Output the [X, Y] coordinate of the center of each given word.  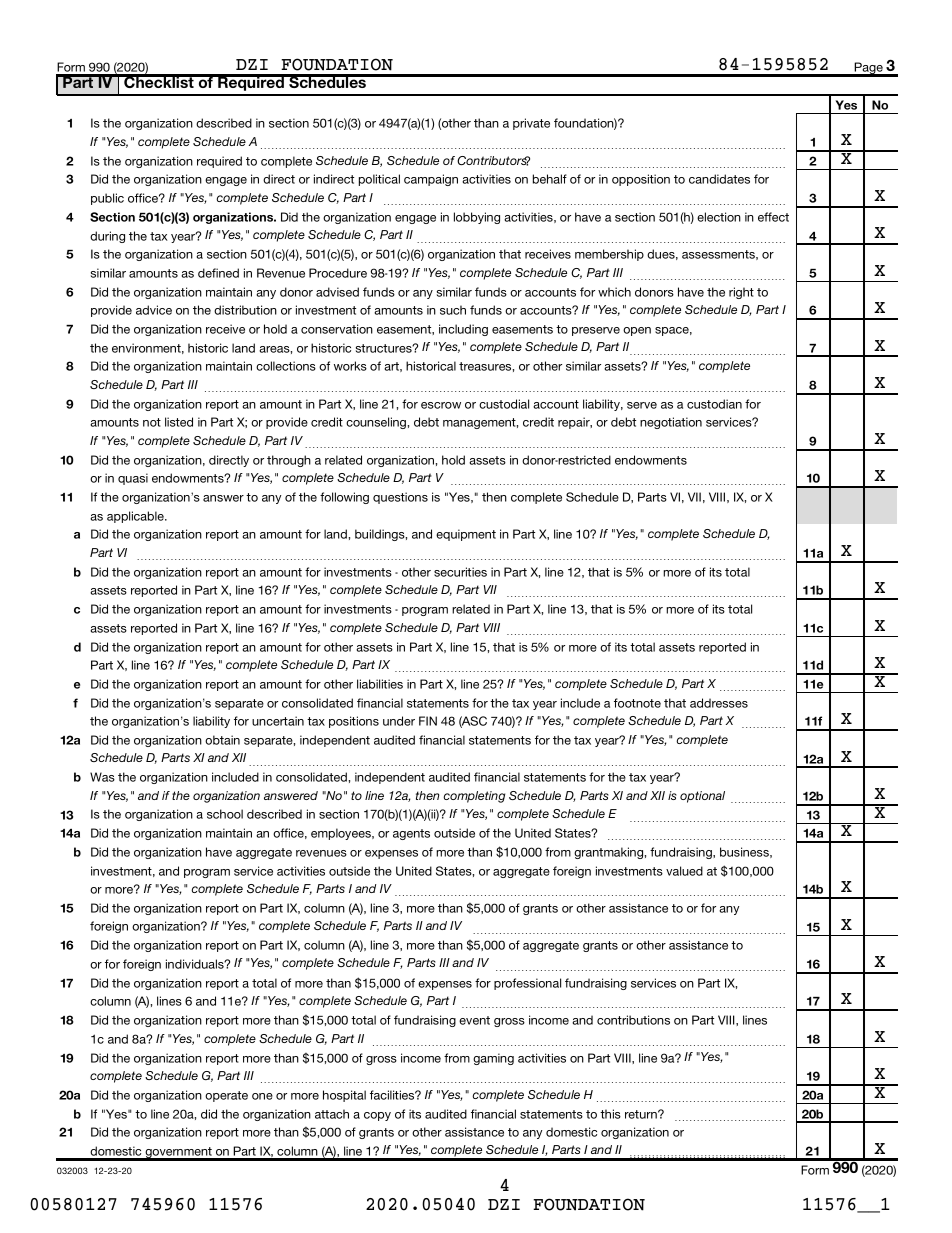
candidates [719, 179]
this [610, 1114]
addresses [719, 703]
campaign [431, 180]
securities [460, 572]
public [107, 199]
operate [226, 1096]
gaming [493, 1059]
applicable [136, 517]
